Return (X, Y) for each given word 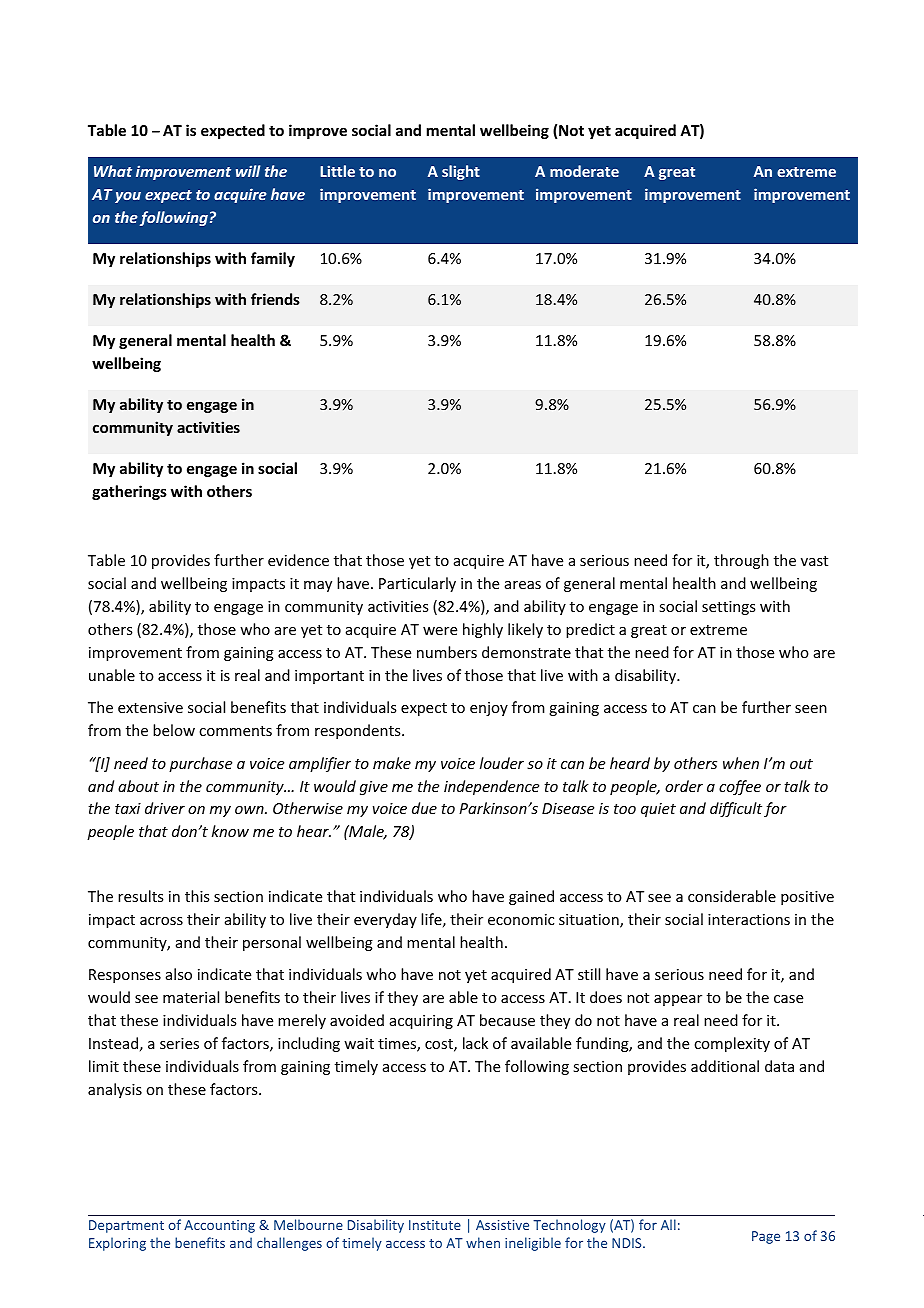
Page (766, 1237)
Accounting (219, 1226)
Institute (435, 1225)
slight (461, 172)
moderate (584, 171)
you (128, 197)
